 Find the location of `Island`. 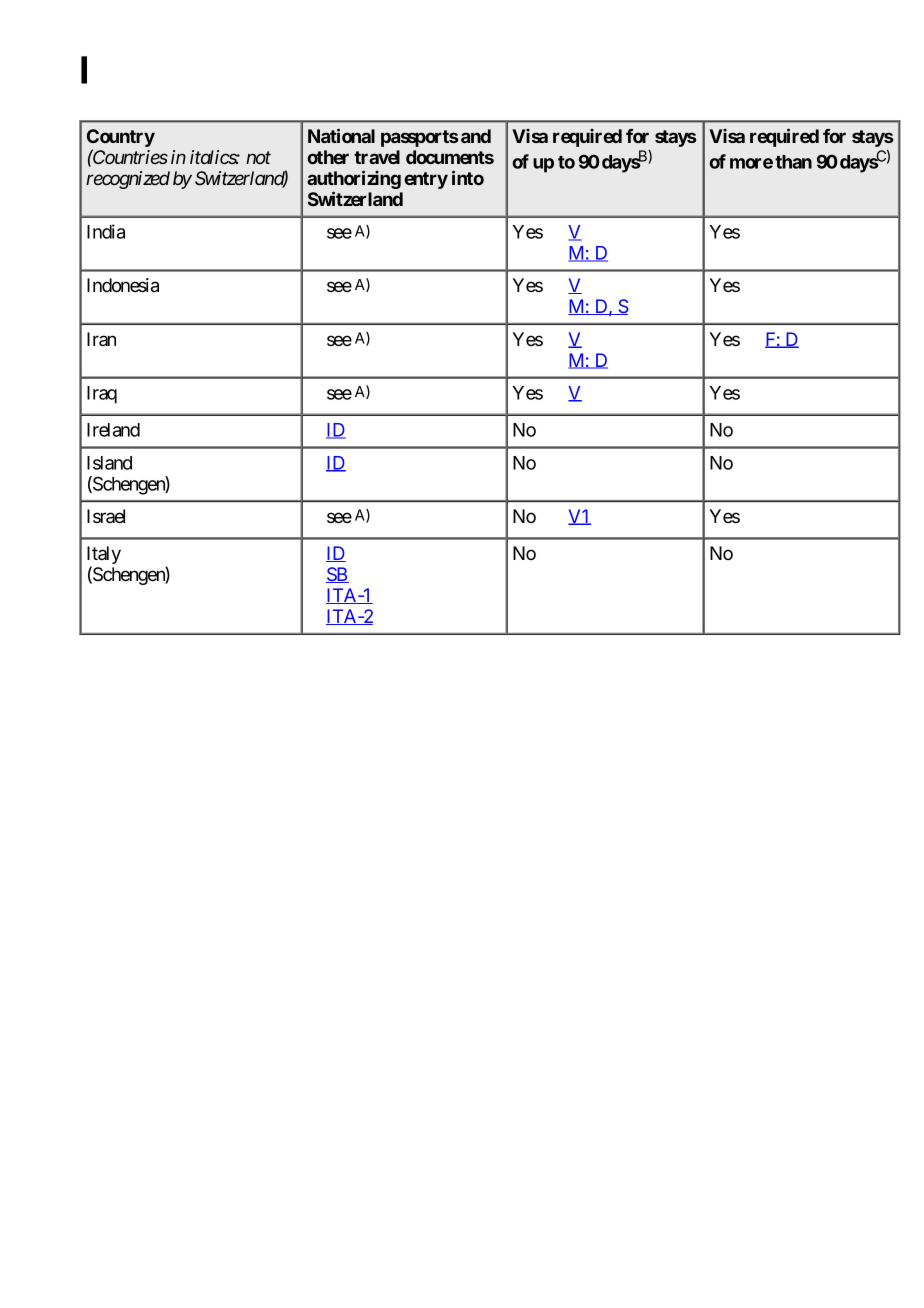

Island is located at coordinates (109, 463).
